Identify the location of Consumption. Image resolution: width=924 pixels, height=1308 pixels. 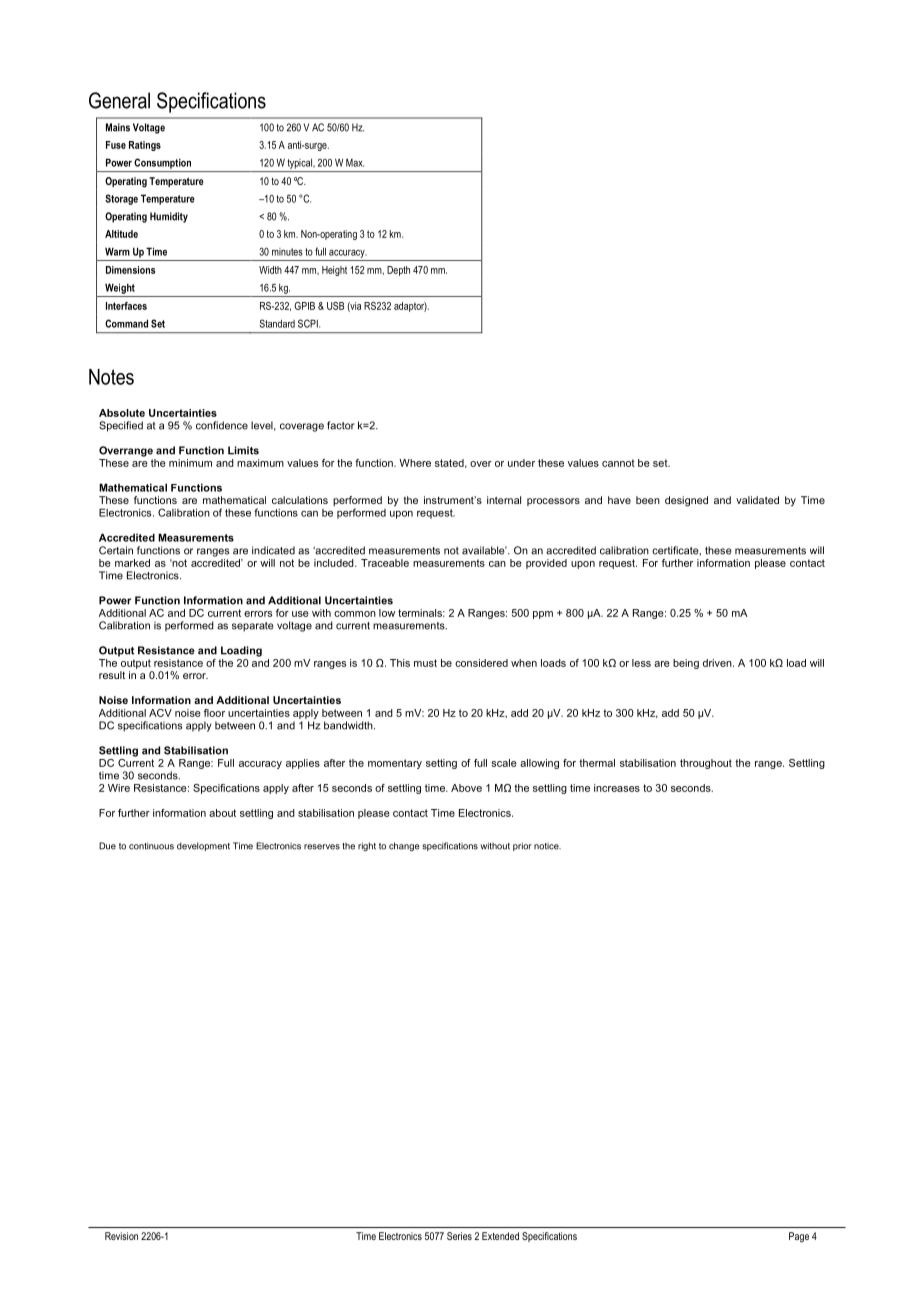
(162, 163).
